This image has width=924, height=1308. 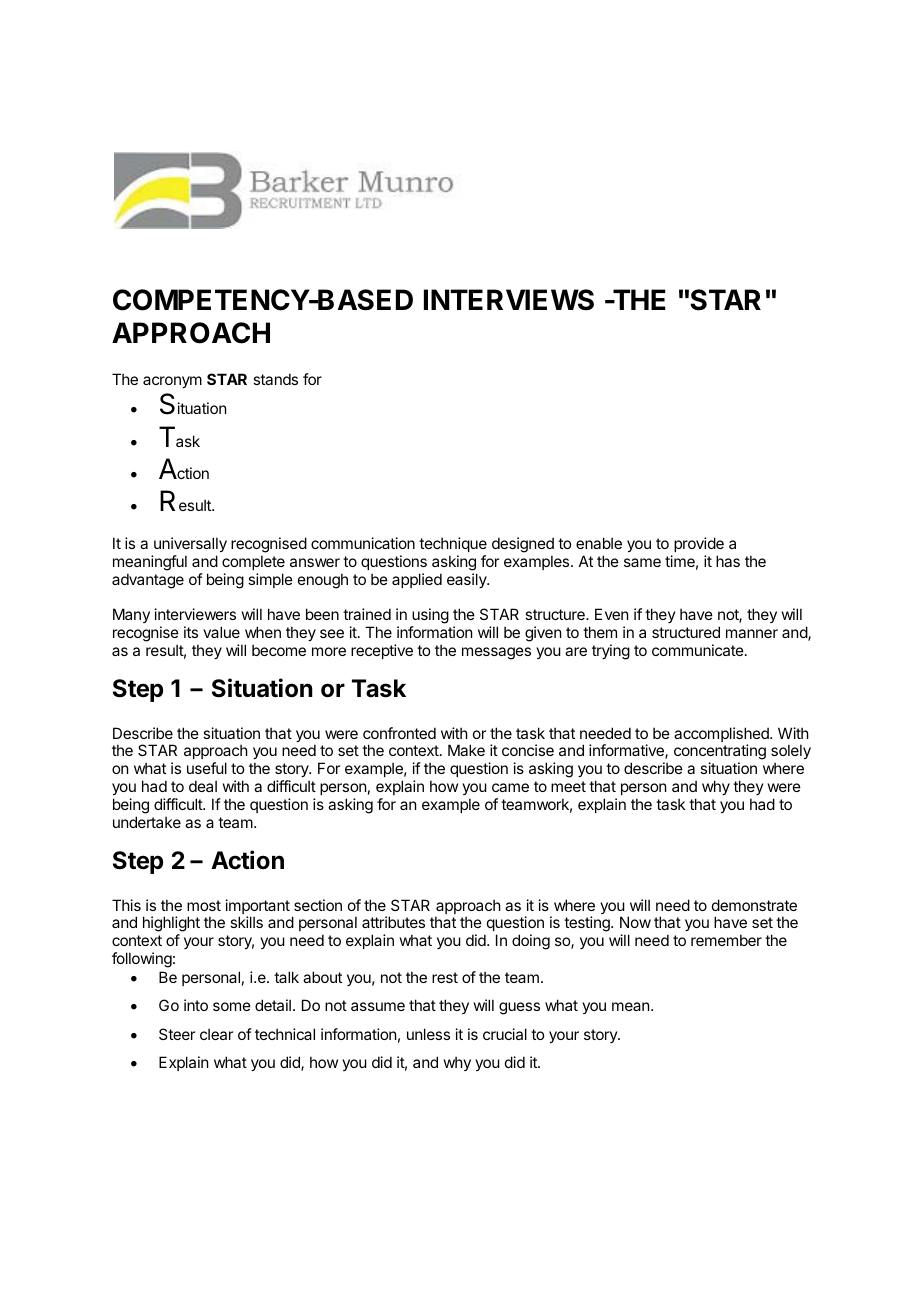 I want to click on provide, so click(x=699, y=544).
